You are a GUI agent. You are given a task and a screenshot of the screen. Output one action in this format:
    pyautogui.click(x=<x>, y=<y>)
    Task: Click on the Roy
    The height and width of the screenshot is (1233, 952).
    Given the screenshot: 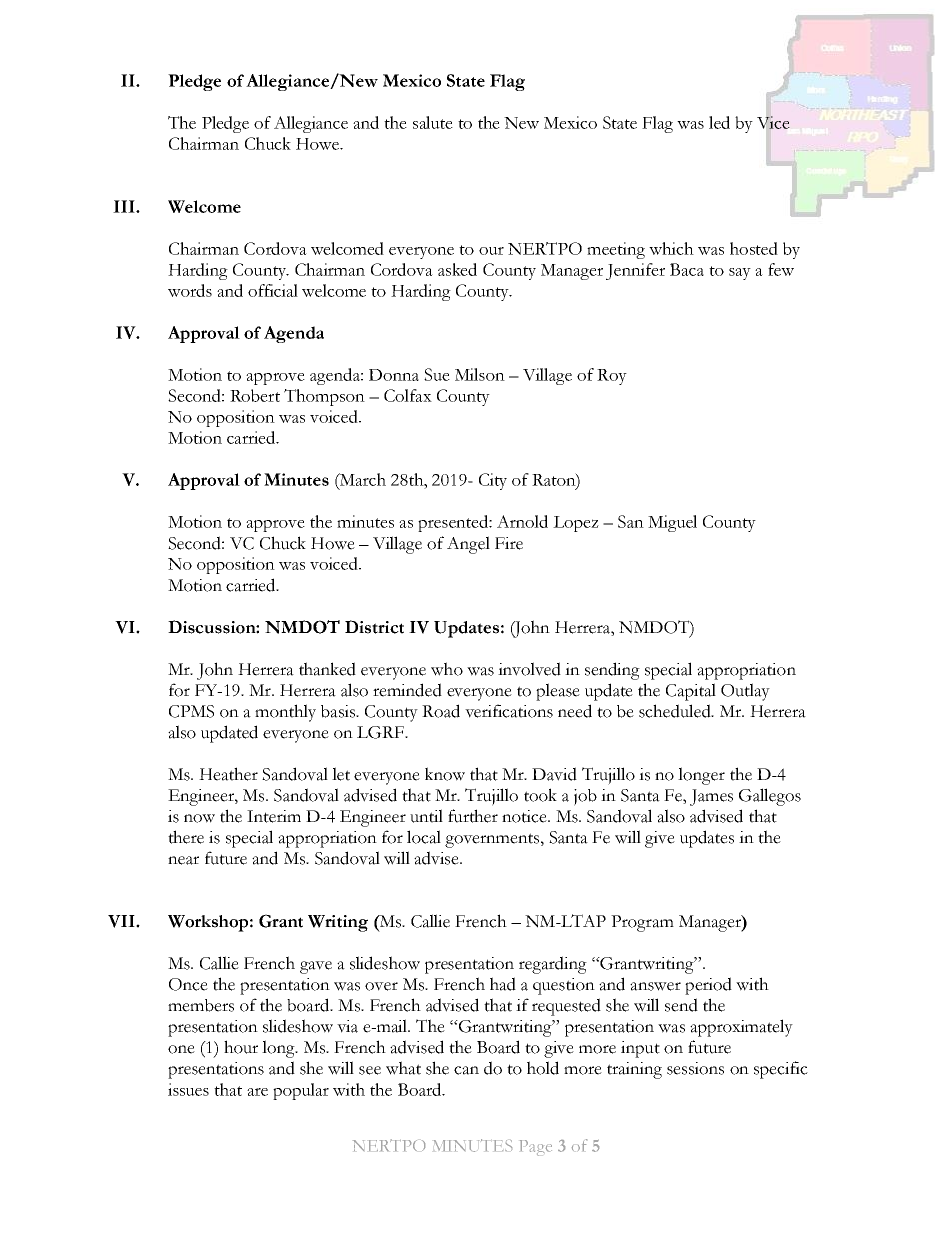 What is the action you would take?
    pyautogui.click(x=612, y=377)
